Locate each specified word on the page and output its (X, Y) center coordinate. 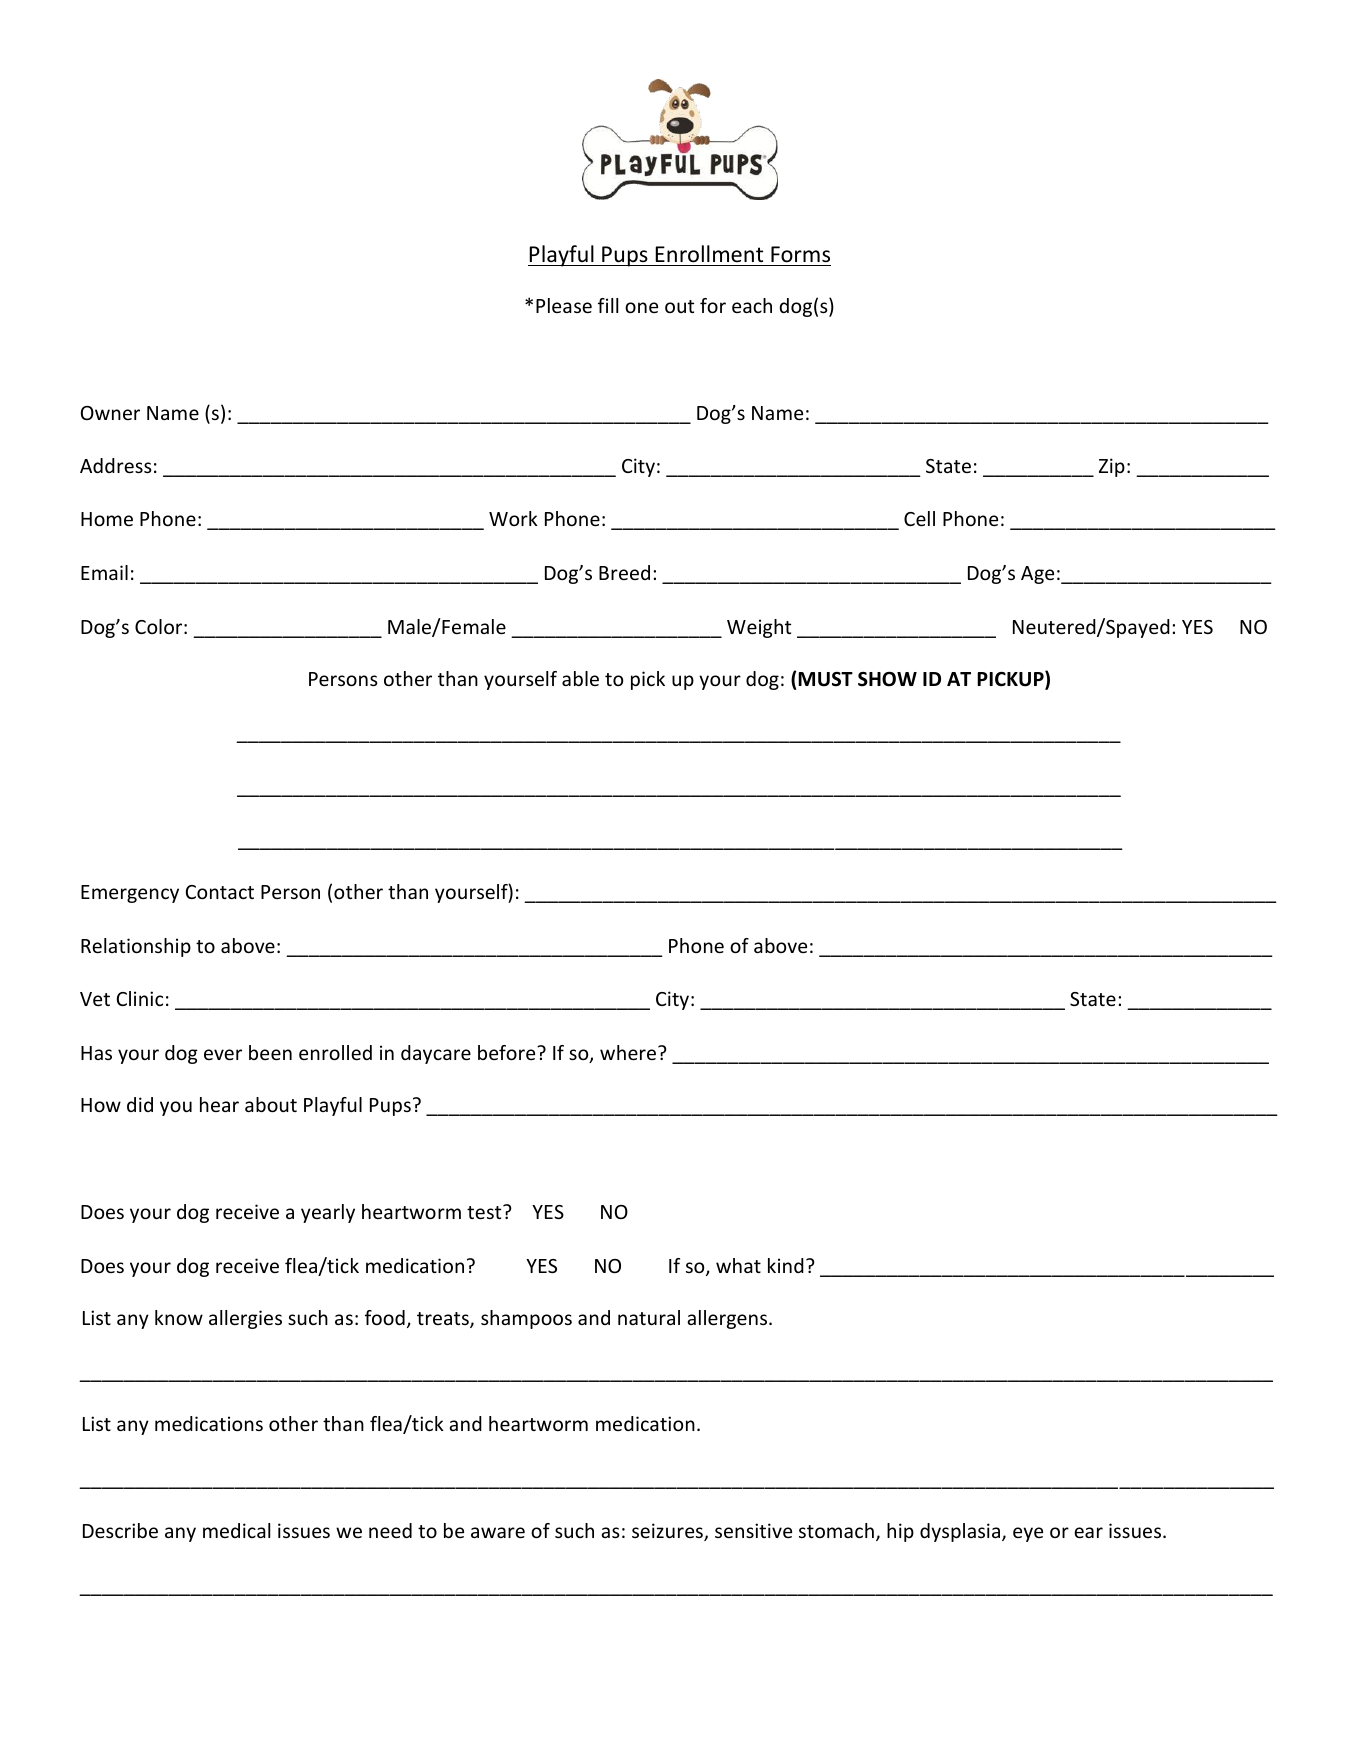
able (580, 678)
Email (104, 572)
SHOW (887, 679)
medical (236, 1530)
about (271, 1104)
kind (786, 1265)
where (629, 1052)
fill (608, 305)
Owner (110, 413)
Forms (800, 254)
